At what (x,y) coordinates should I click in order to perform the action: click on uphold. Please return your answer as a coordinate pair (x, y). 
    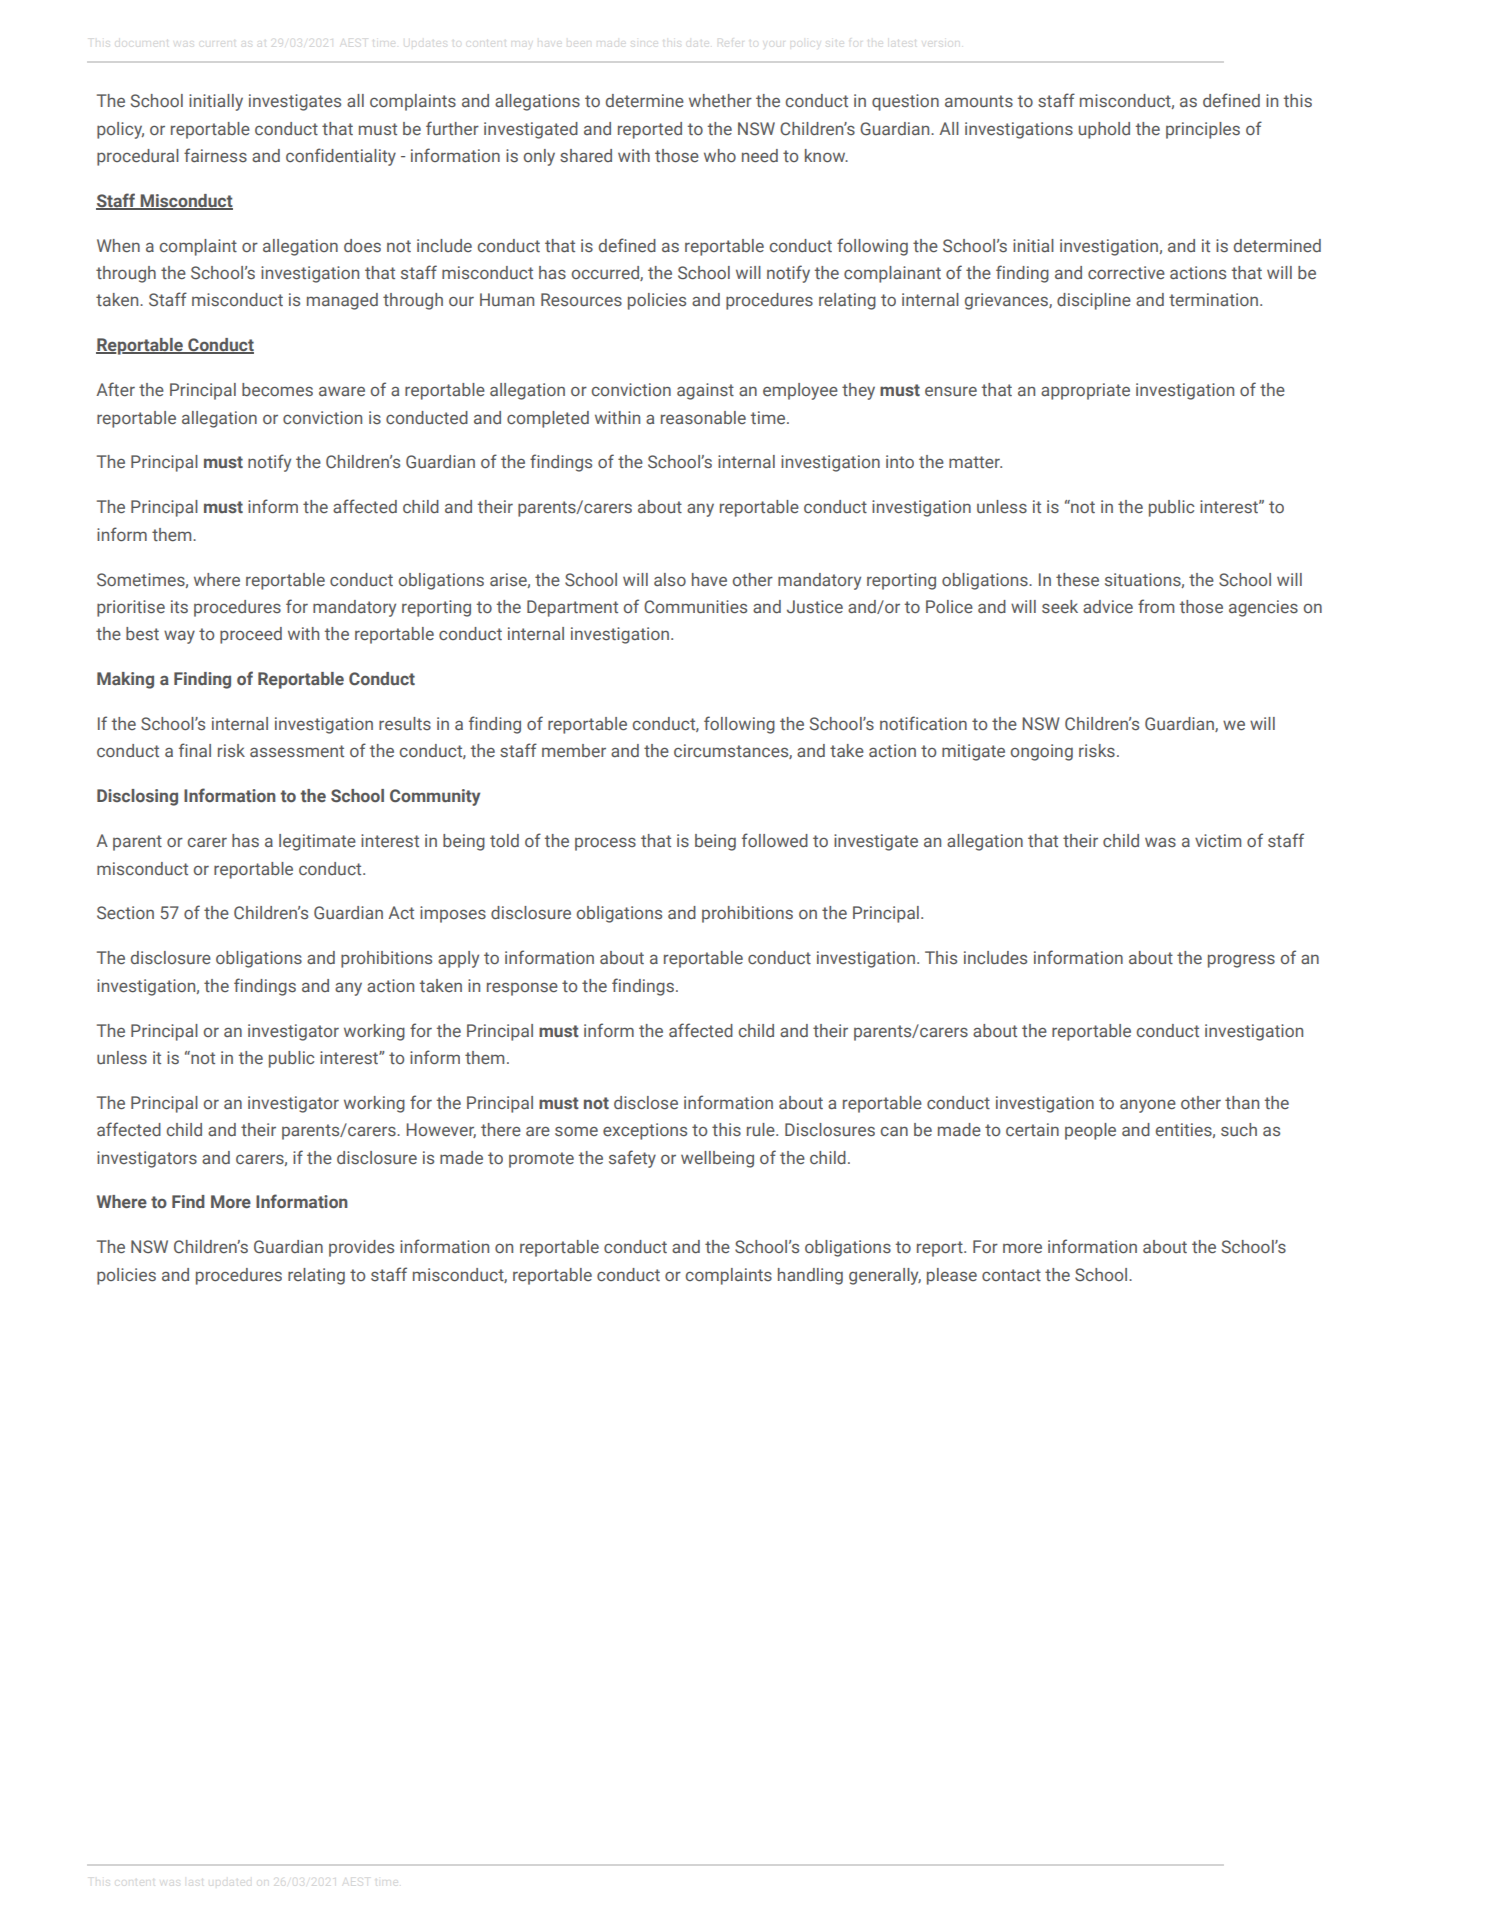
    Looking at the image, I should click on (1104, 130).
